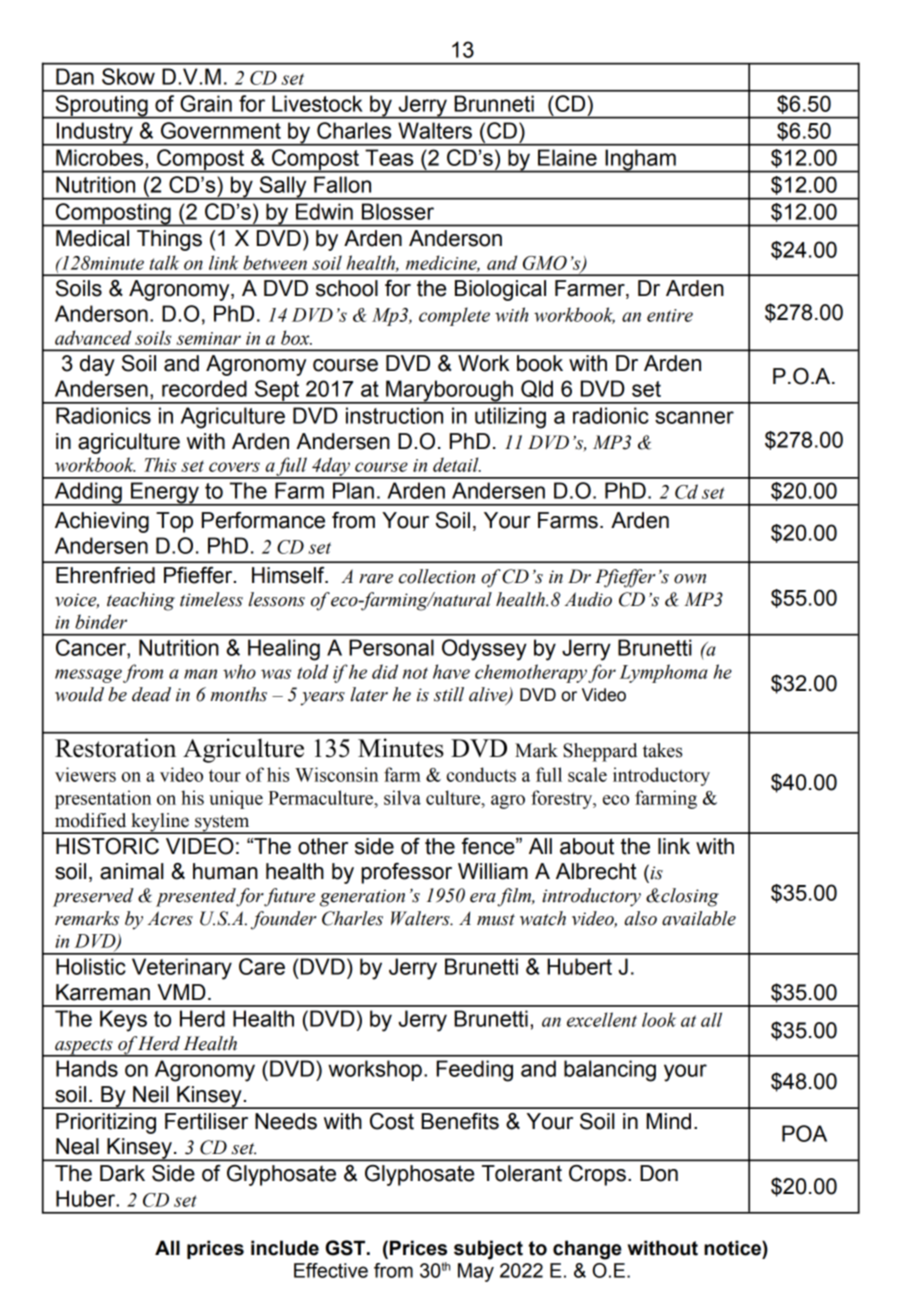 Image resolution: width=924 pixels, height=1311 pixels. What do you see at coordinates (132, 871) in the document?
I see `animal` at bounding box center [132, 871].
